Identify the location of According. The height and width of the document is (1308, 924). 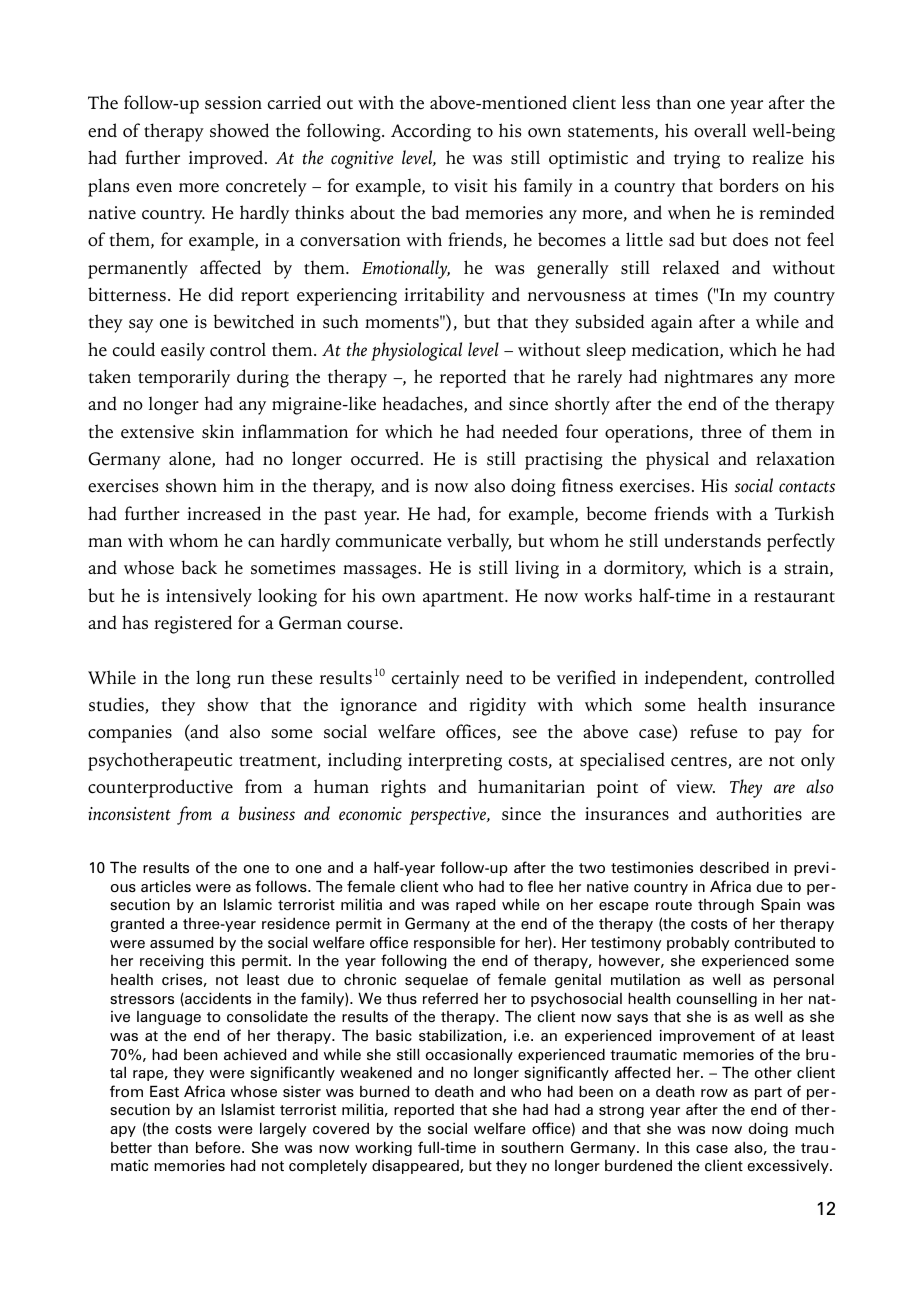
(431, 132).
